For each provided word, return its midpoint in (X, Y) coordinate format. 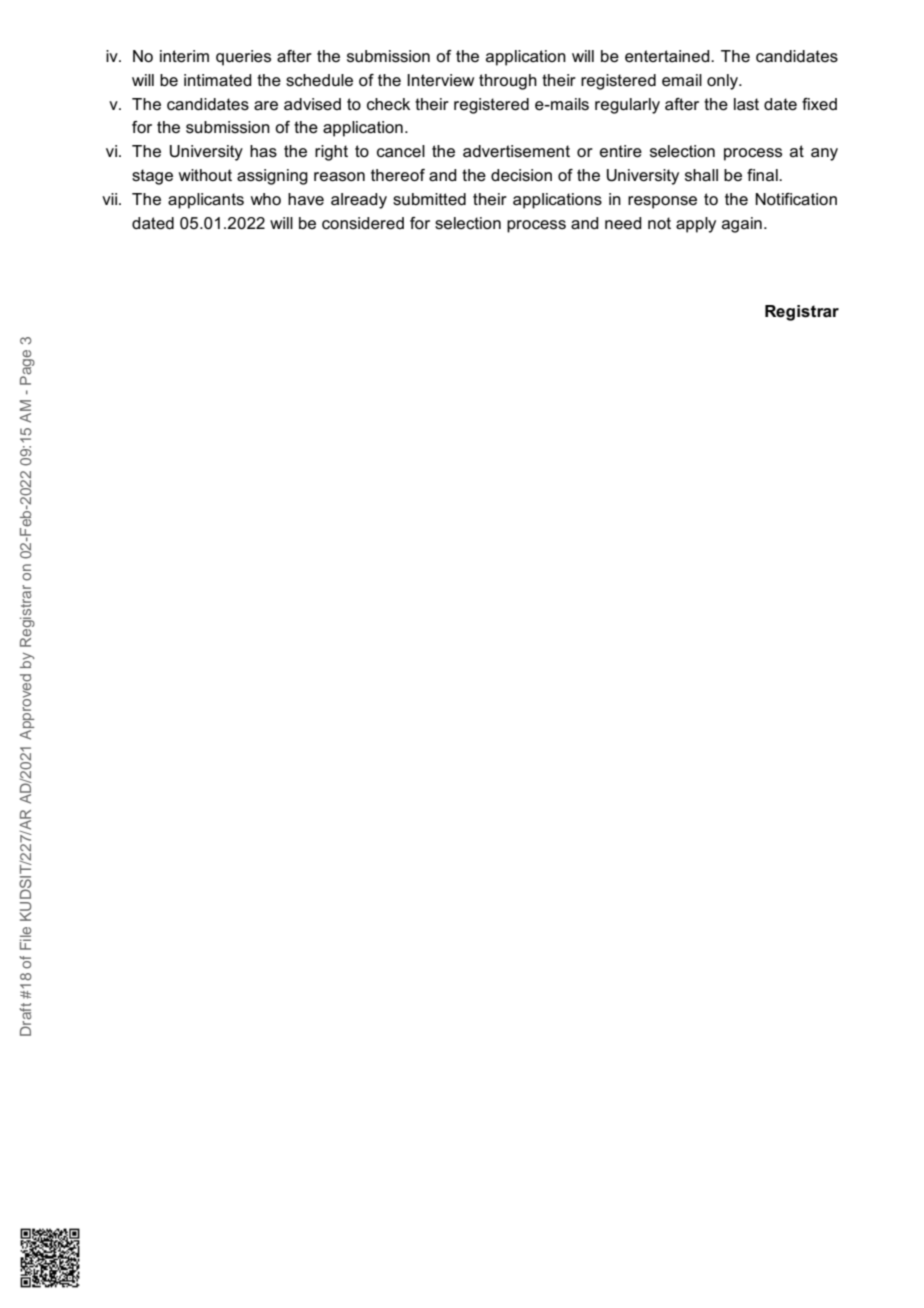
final (763, 175)
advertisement (516, 151)
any (824, 154)
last (746, 104)
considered (363, 223)
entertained (668, 56)
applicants (206, 201)
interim (184, 56)
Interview (440, 80)
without (205, 175)
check (388, 104)
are (266, 106)
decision (521, 175)
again (742, 225)
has (263, 151)
